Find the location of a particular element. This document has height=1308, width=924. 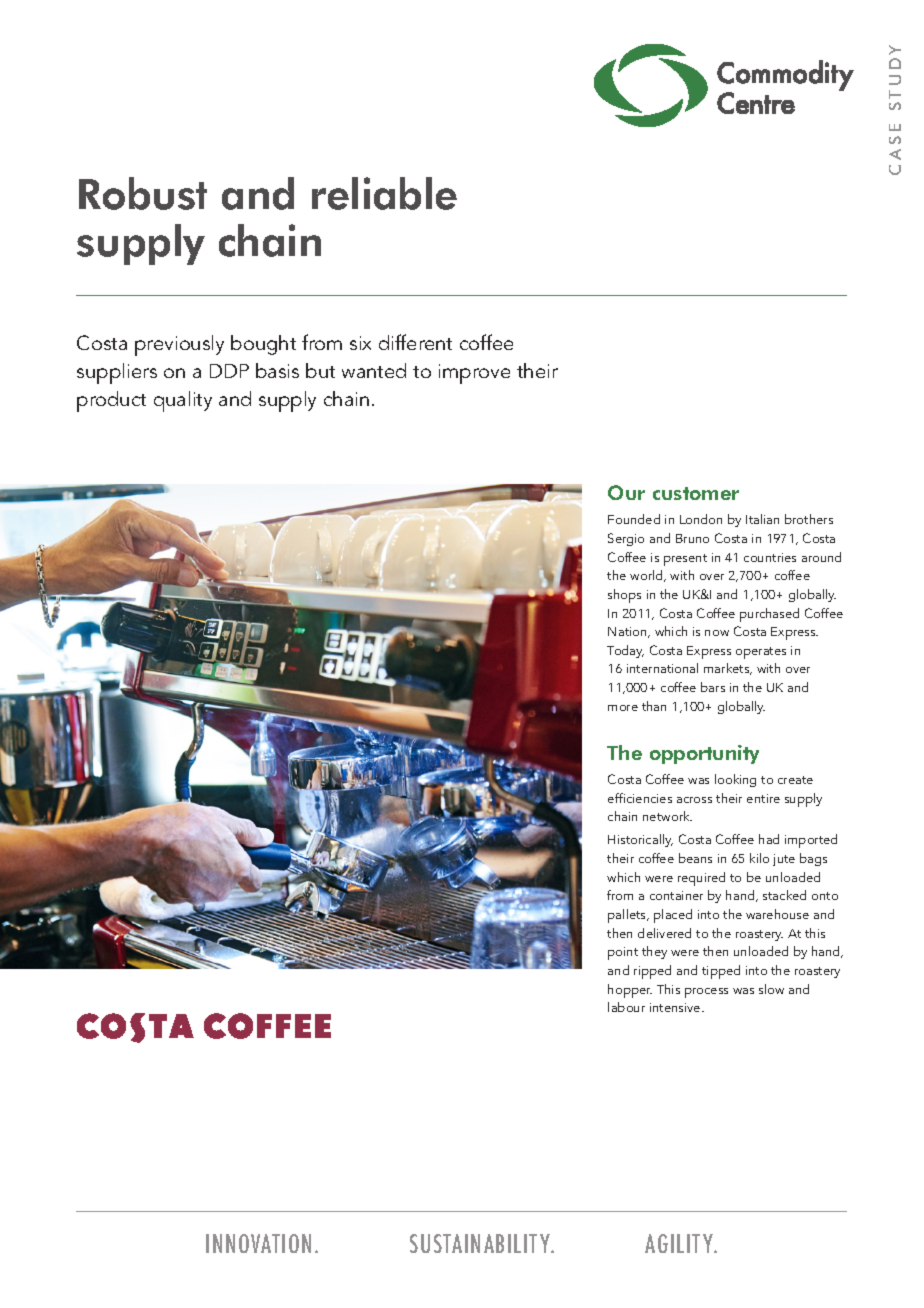

reliable is located at coordinates (384, 193).
